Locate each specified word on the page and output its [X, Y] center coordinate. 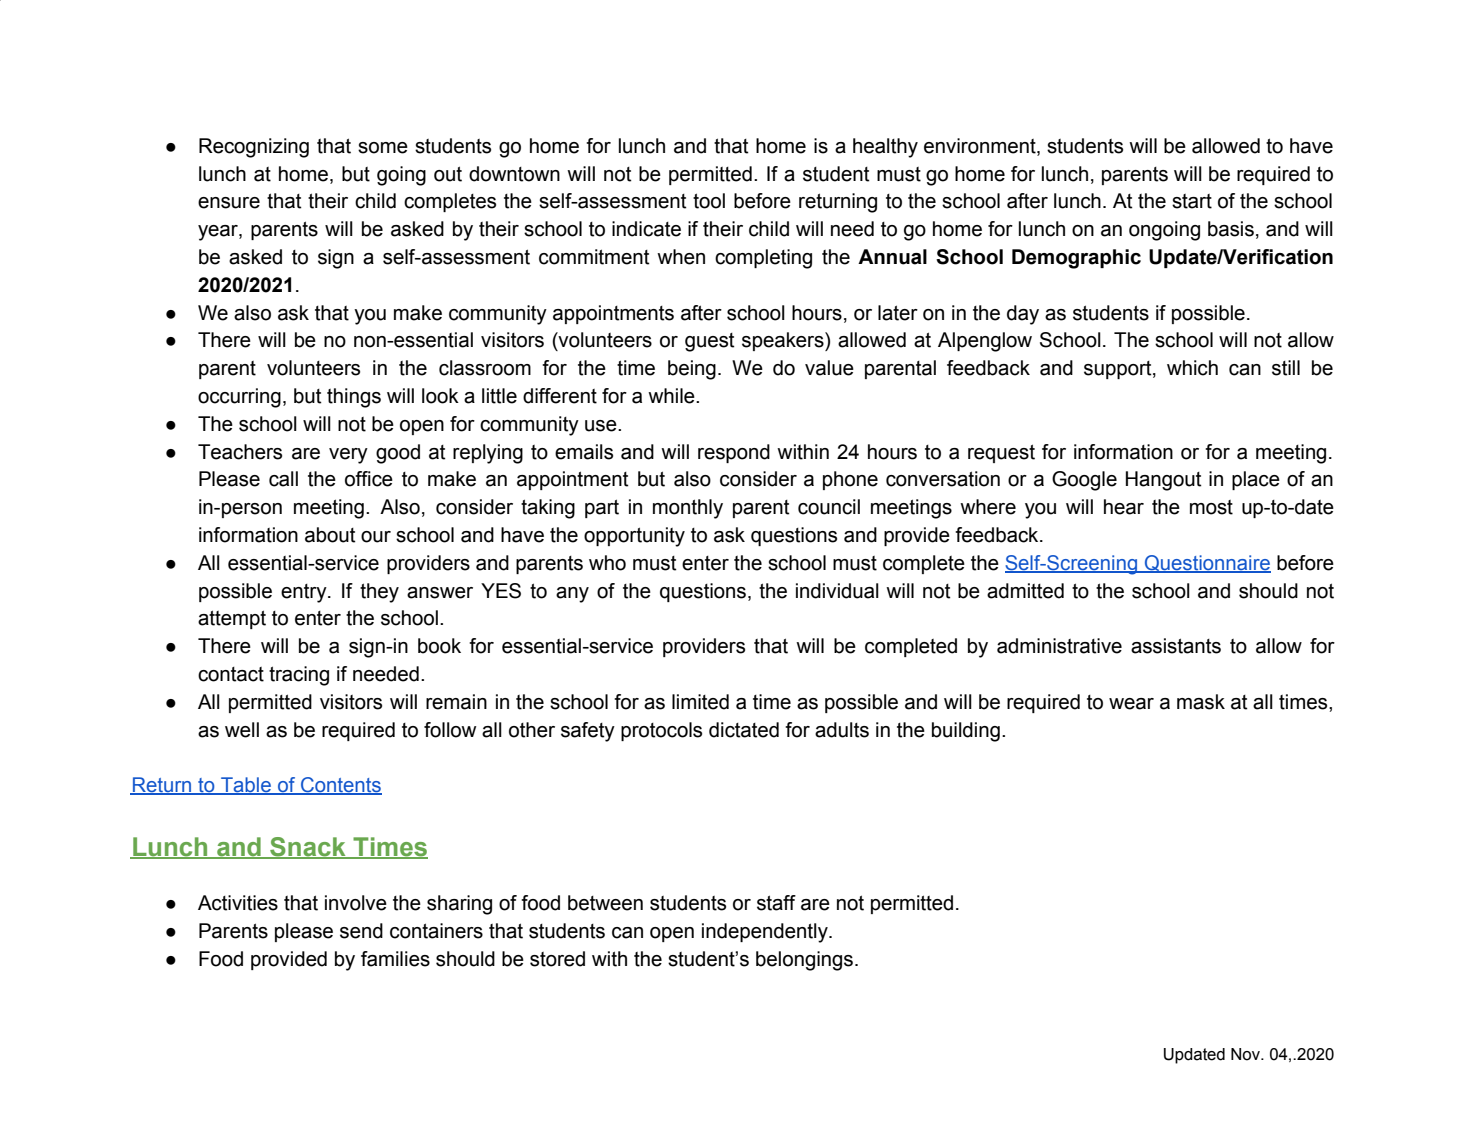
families [395, 959]
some [383, 148]
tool [709, 201]
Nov [1246, 1054]
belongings [806, 961]
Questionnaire [1206, 564]
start [1192, 201]
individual [837, 591]
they [379, 593]
